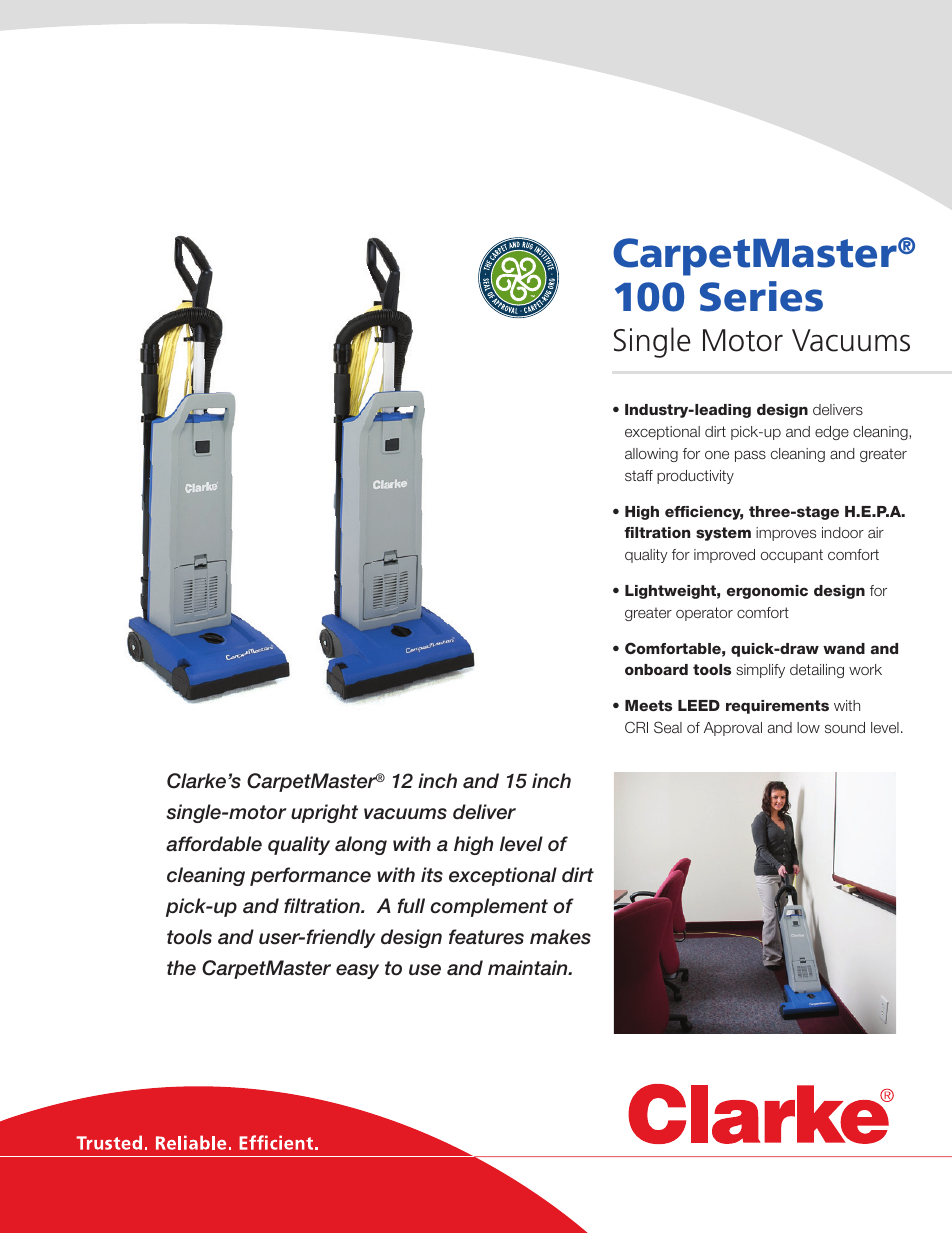  What do you see at coordinates (844, 648) in the page?
I see `wand` at bounding box center [844, 648].
